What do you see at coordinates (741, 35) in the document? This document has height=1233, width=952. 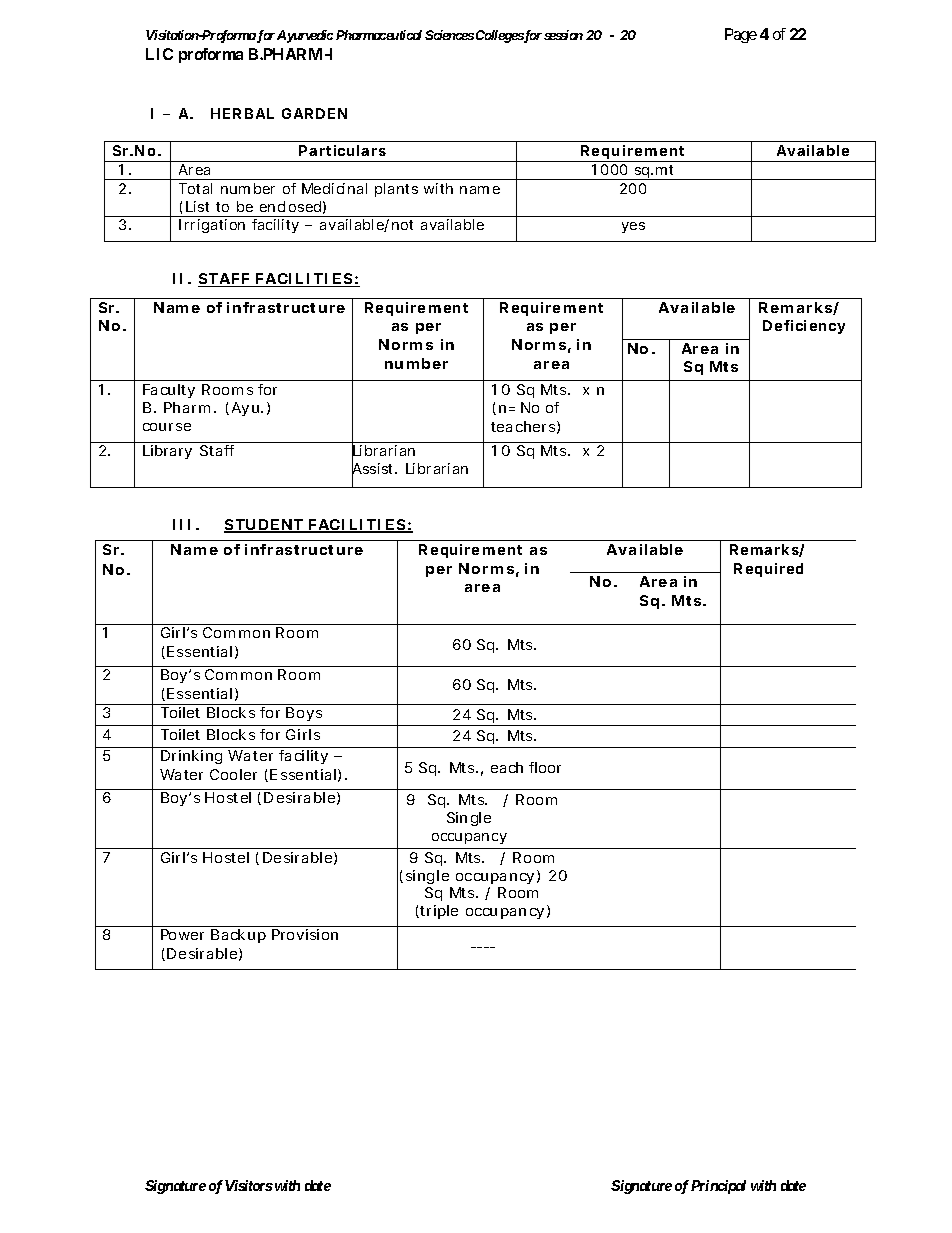 I see `Page` at bounding box center [741, 35].
